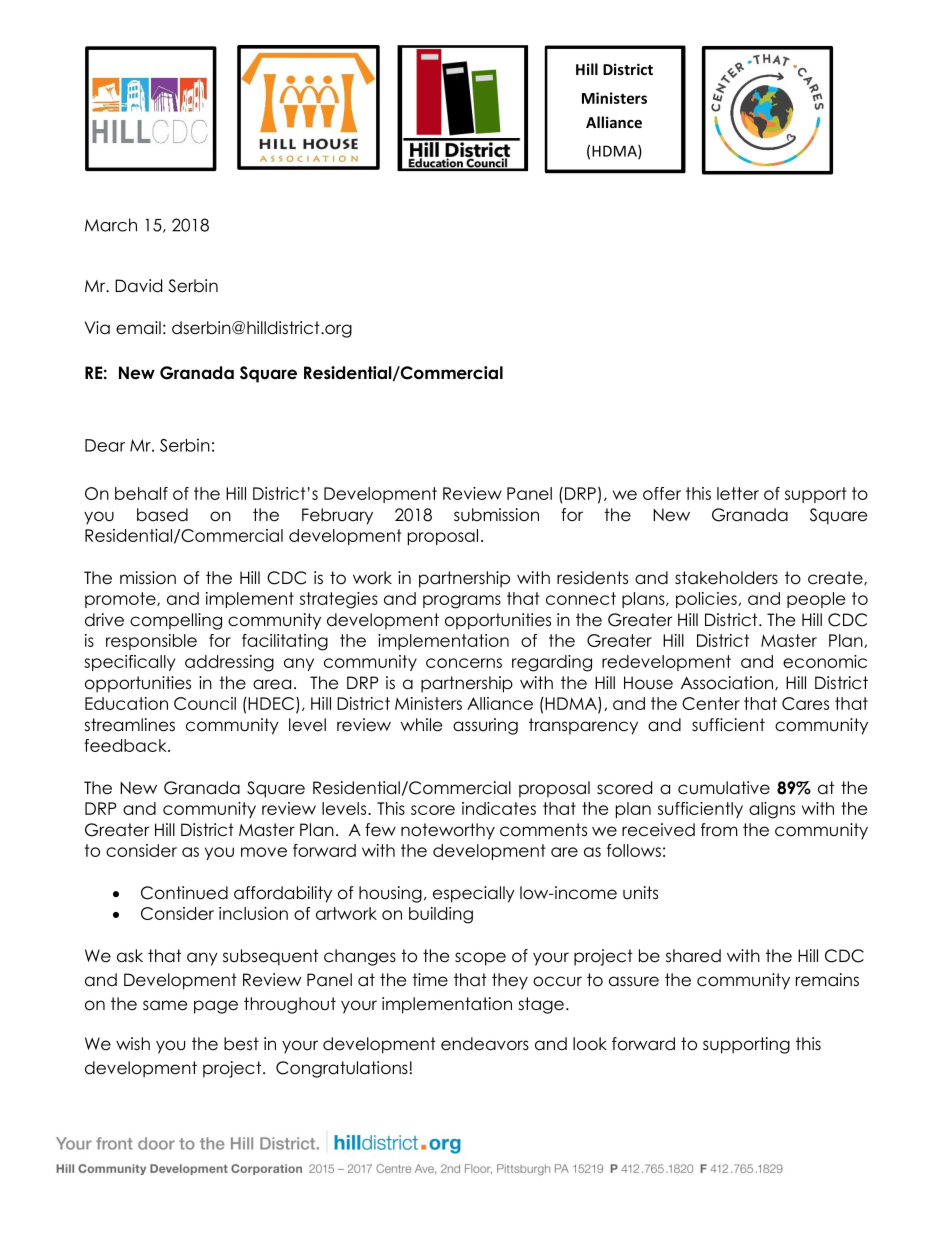  Describe the element at coordinates (138, 328) in the document. I see `email` at that location.
